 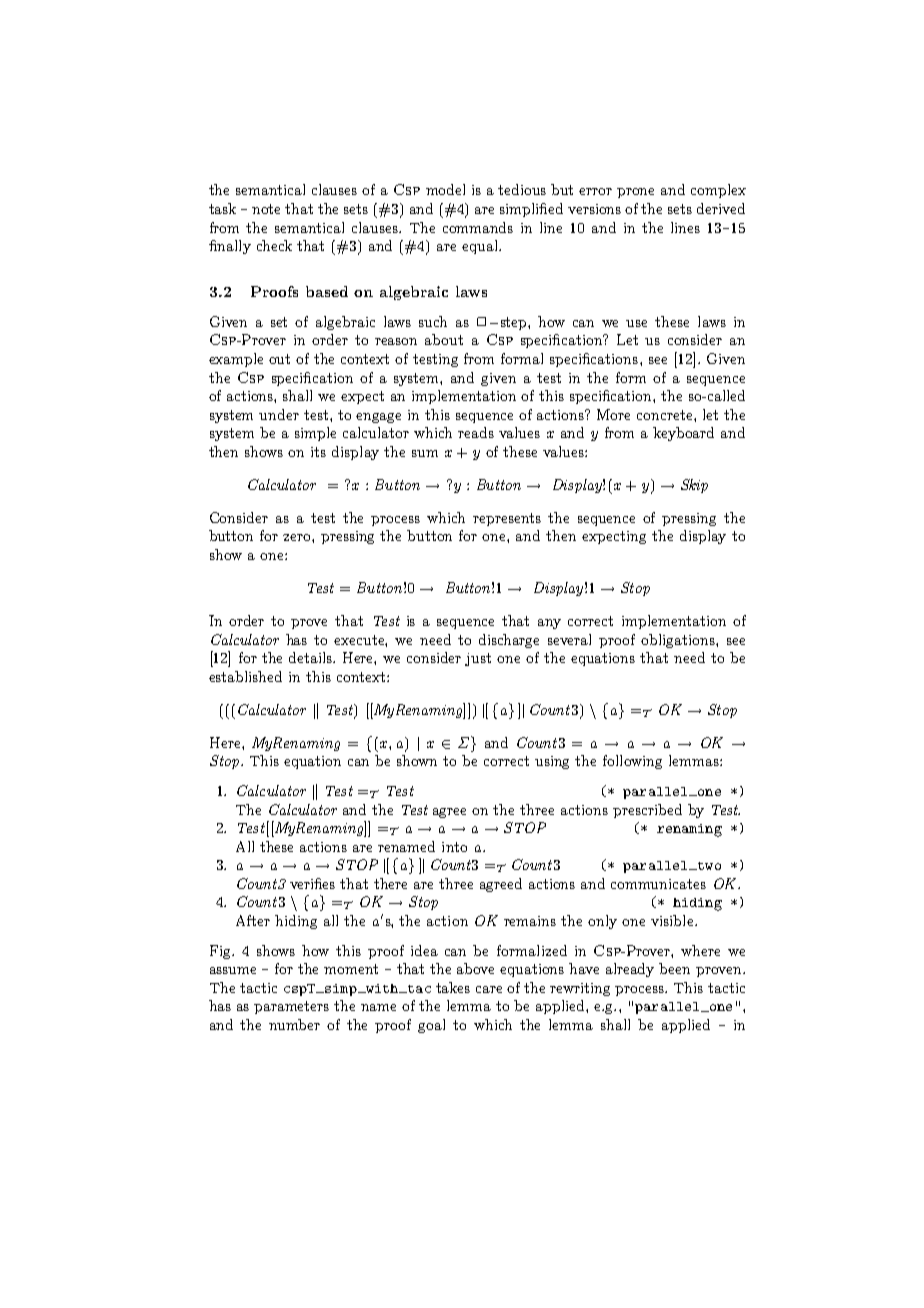 What do you see at coordinates (674, 968) in the page?
I see `been` at bounding box center [674, 968].
